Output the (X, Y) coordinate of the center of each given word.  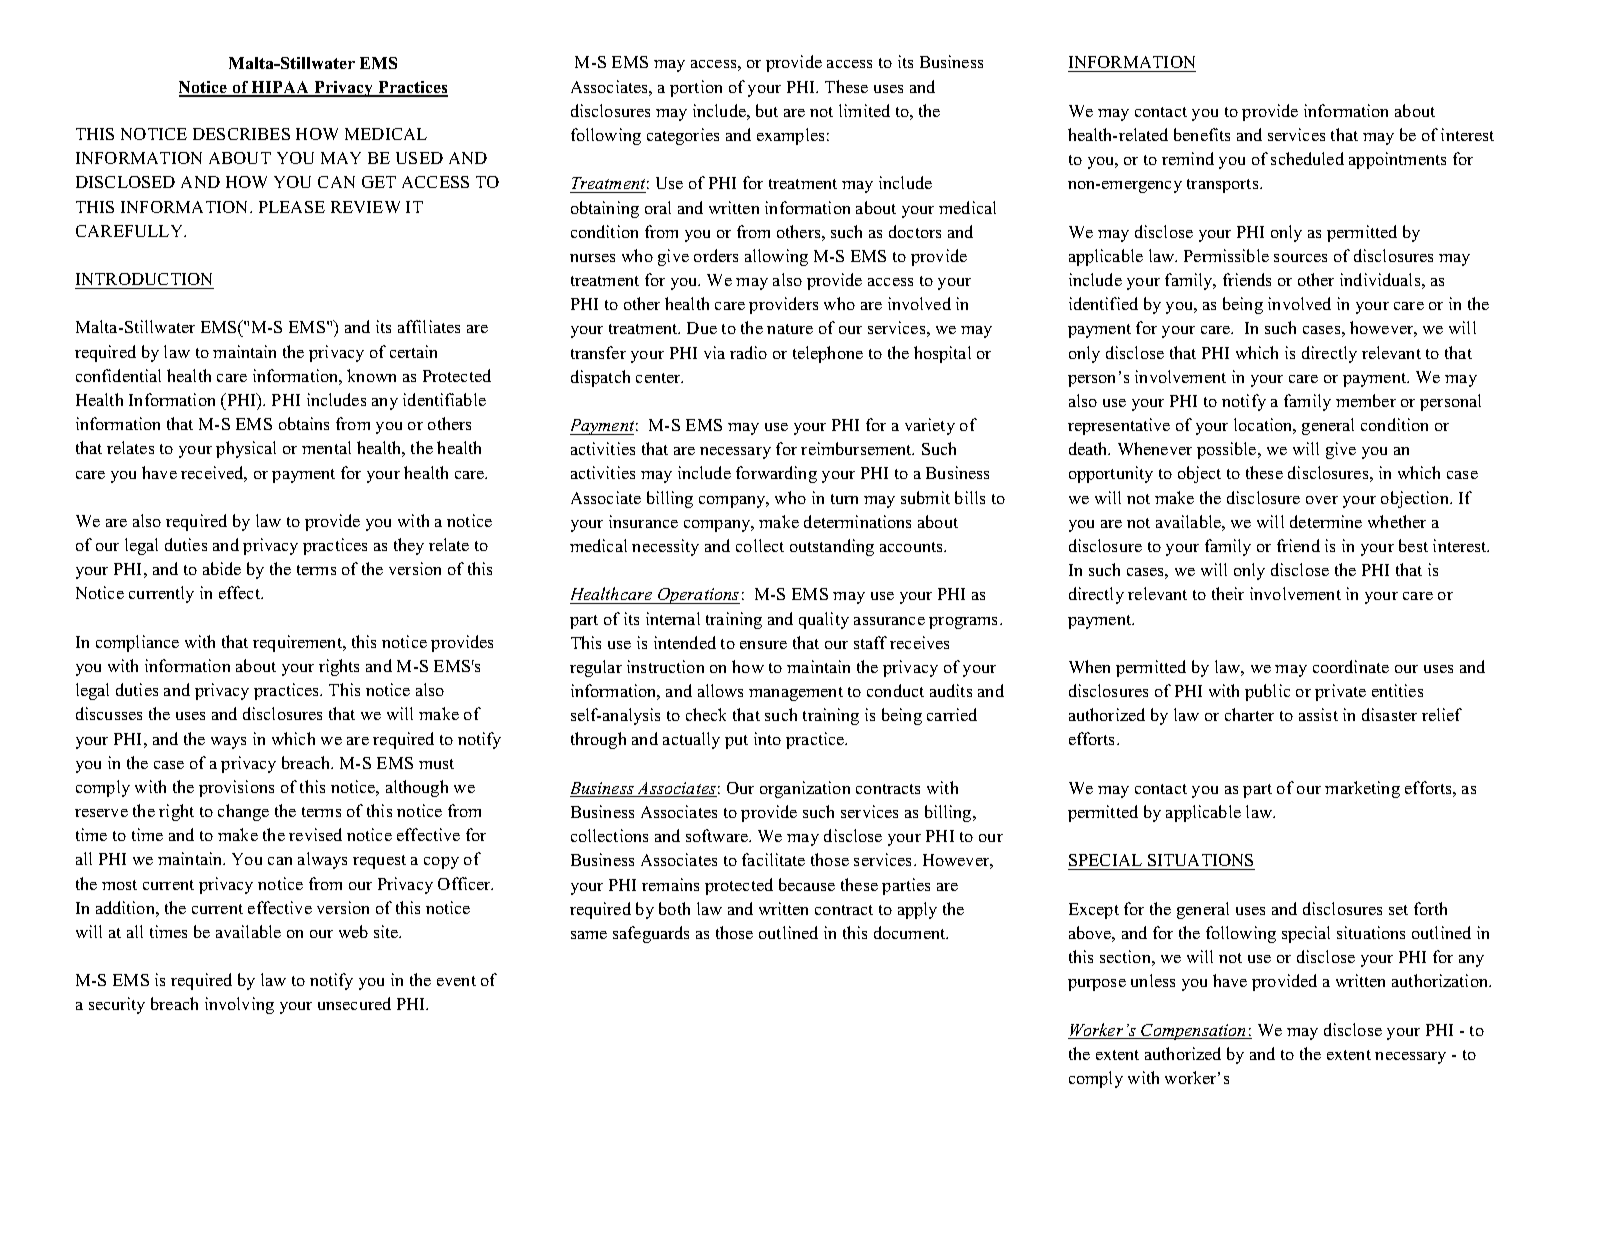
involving (239, 1005)
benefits (1202, 134)
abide (222, 568)
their (1228, 593)
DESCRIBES (241, 134)
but (767, 110)
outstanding (832, 547)
